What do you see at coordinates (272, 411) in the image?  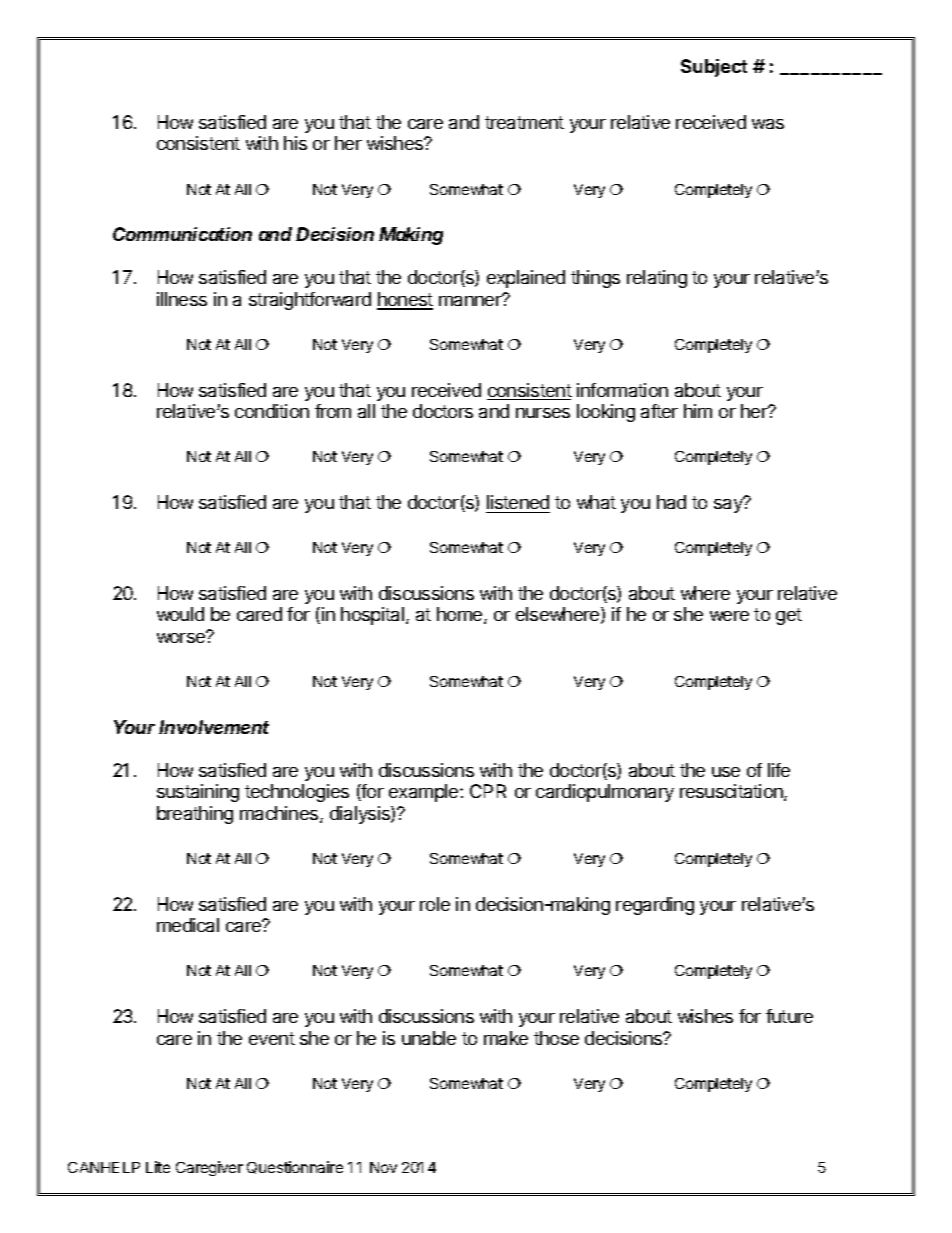 I see `condition` at bounding box center [272, 411].
